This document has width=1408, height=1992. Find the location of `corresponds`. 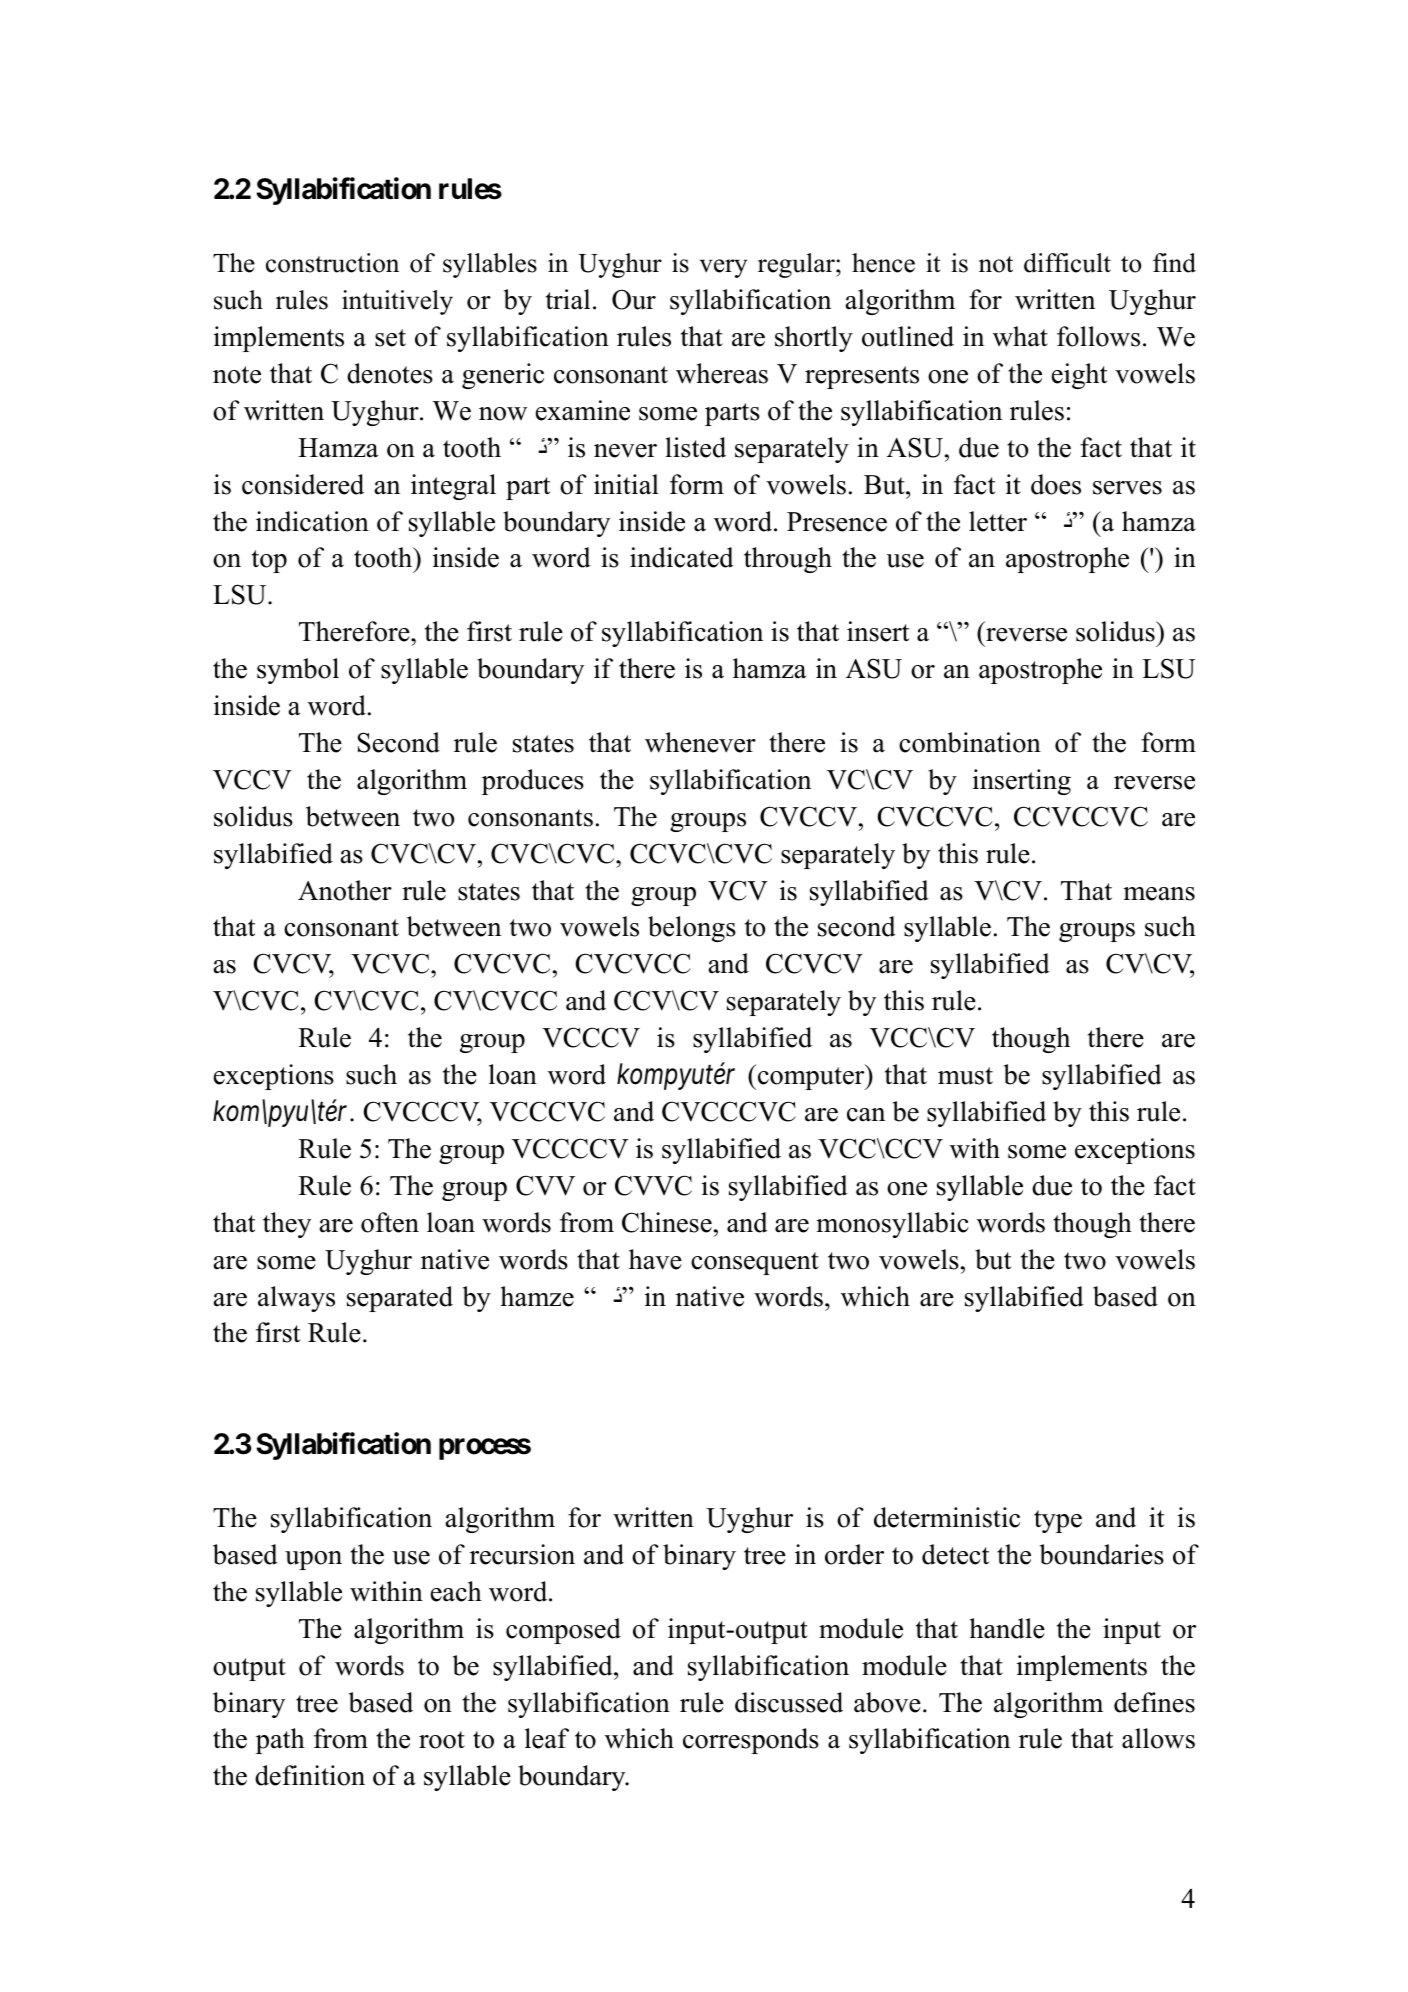

corresponds is located at coordinates (751, 1741).
